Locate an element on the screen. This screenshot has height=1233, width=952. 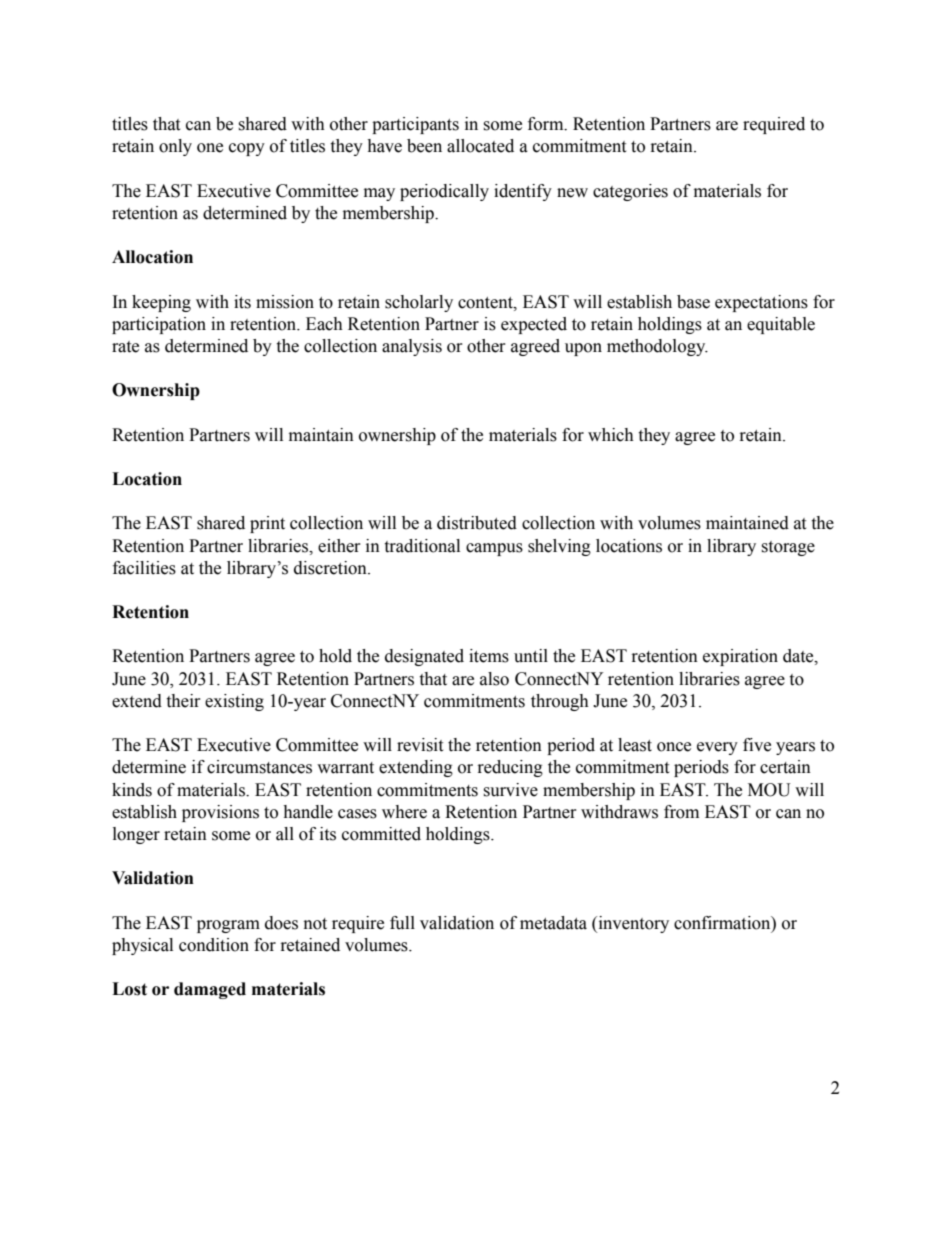
one is located at coordinates (210, 148).
